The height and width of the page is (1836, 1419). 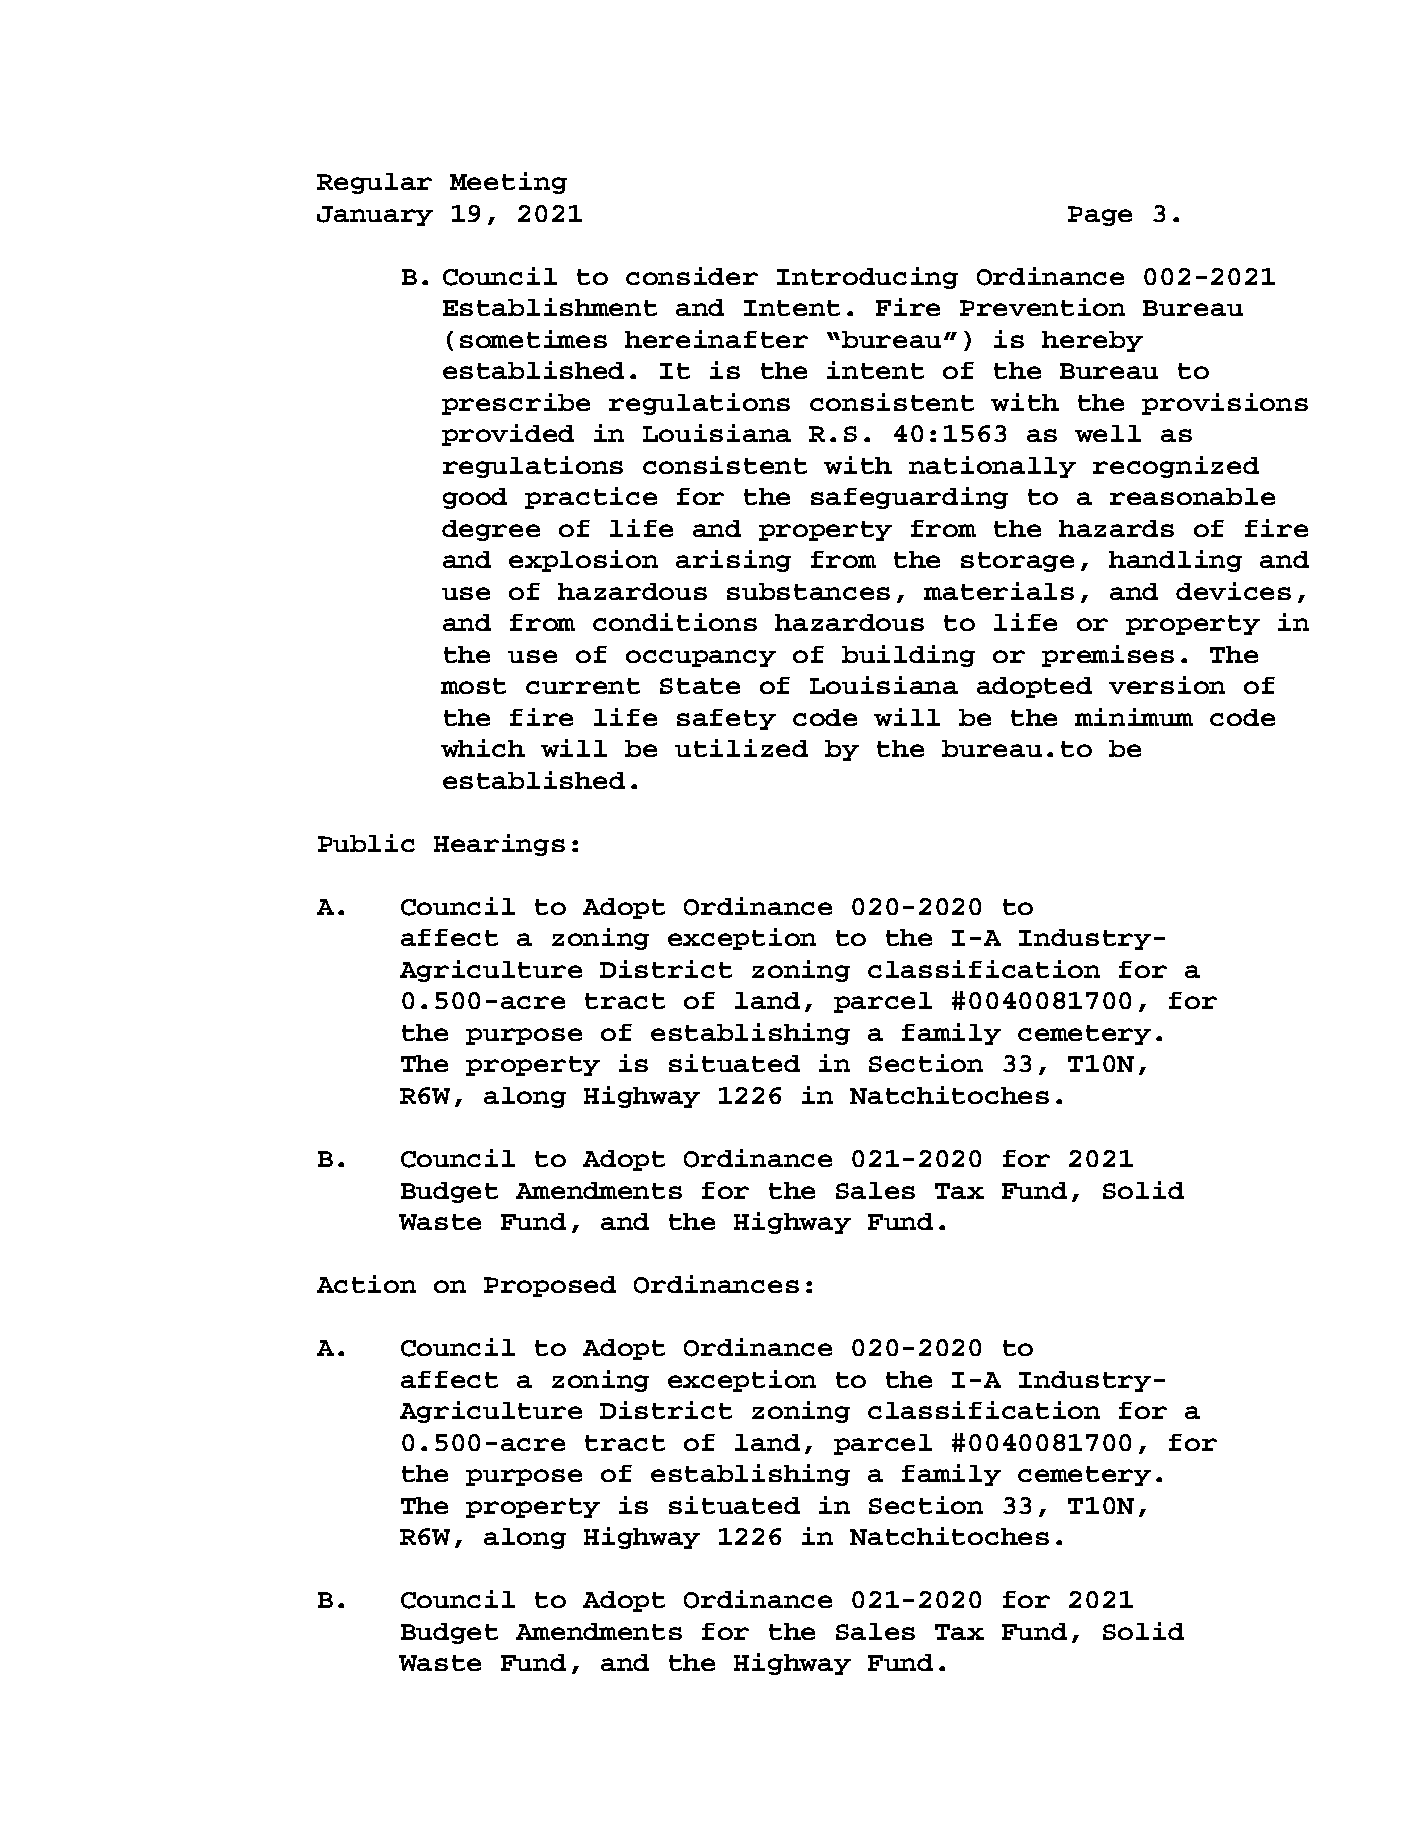 I want to click on Introducing, so click(x=867, y=278).
